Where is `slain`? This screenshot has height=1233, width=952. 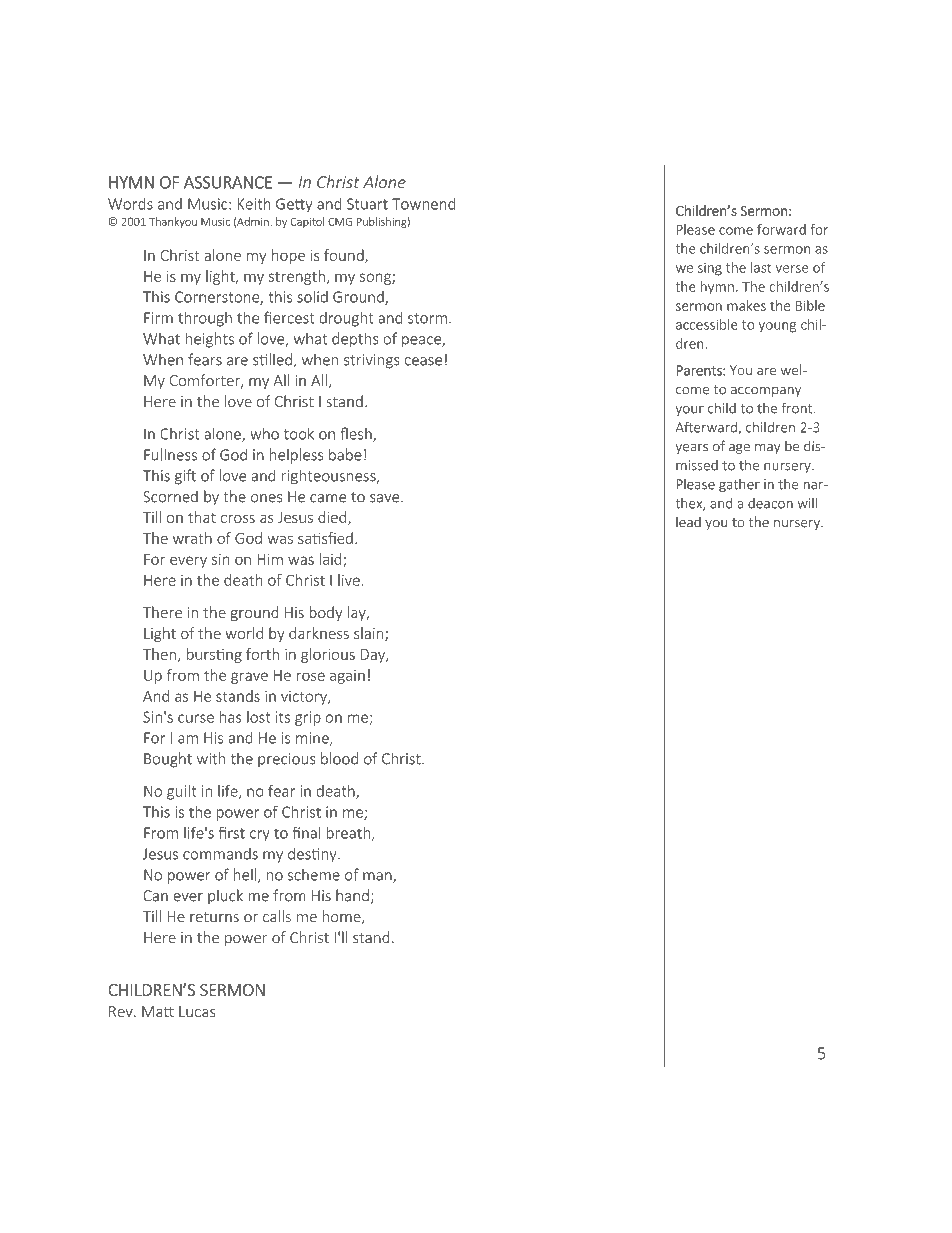
slain is located at coordinates (370, 634).
